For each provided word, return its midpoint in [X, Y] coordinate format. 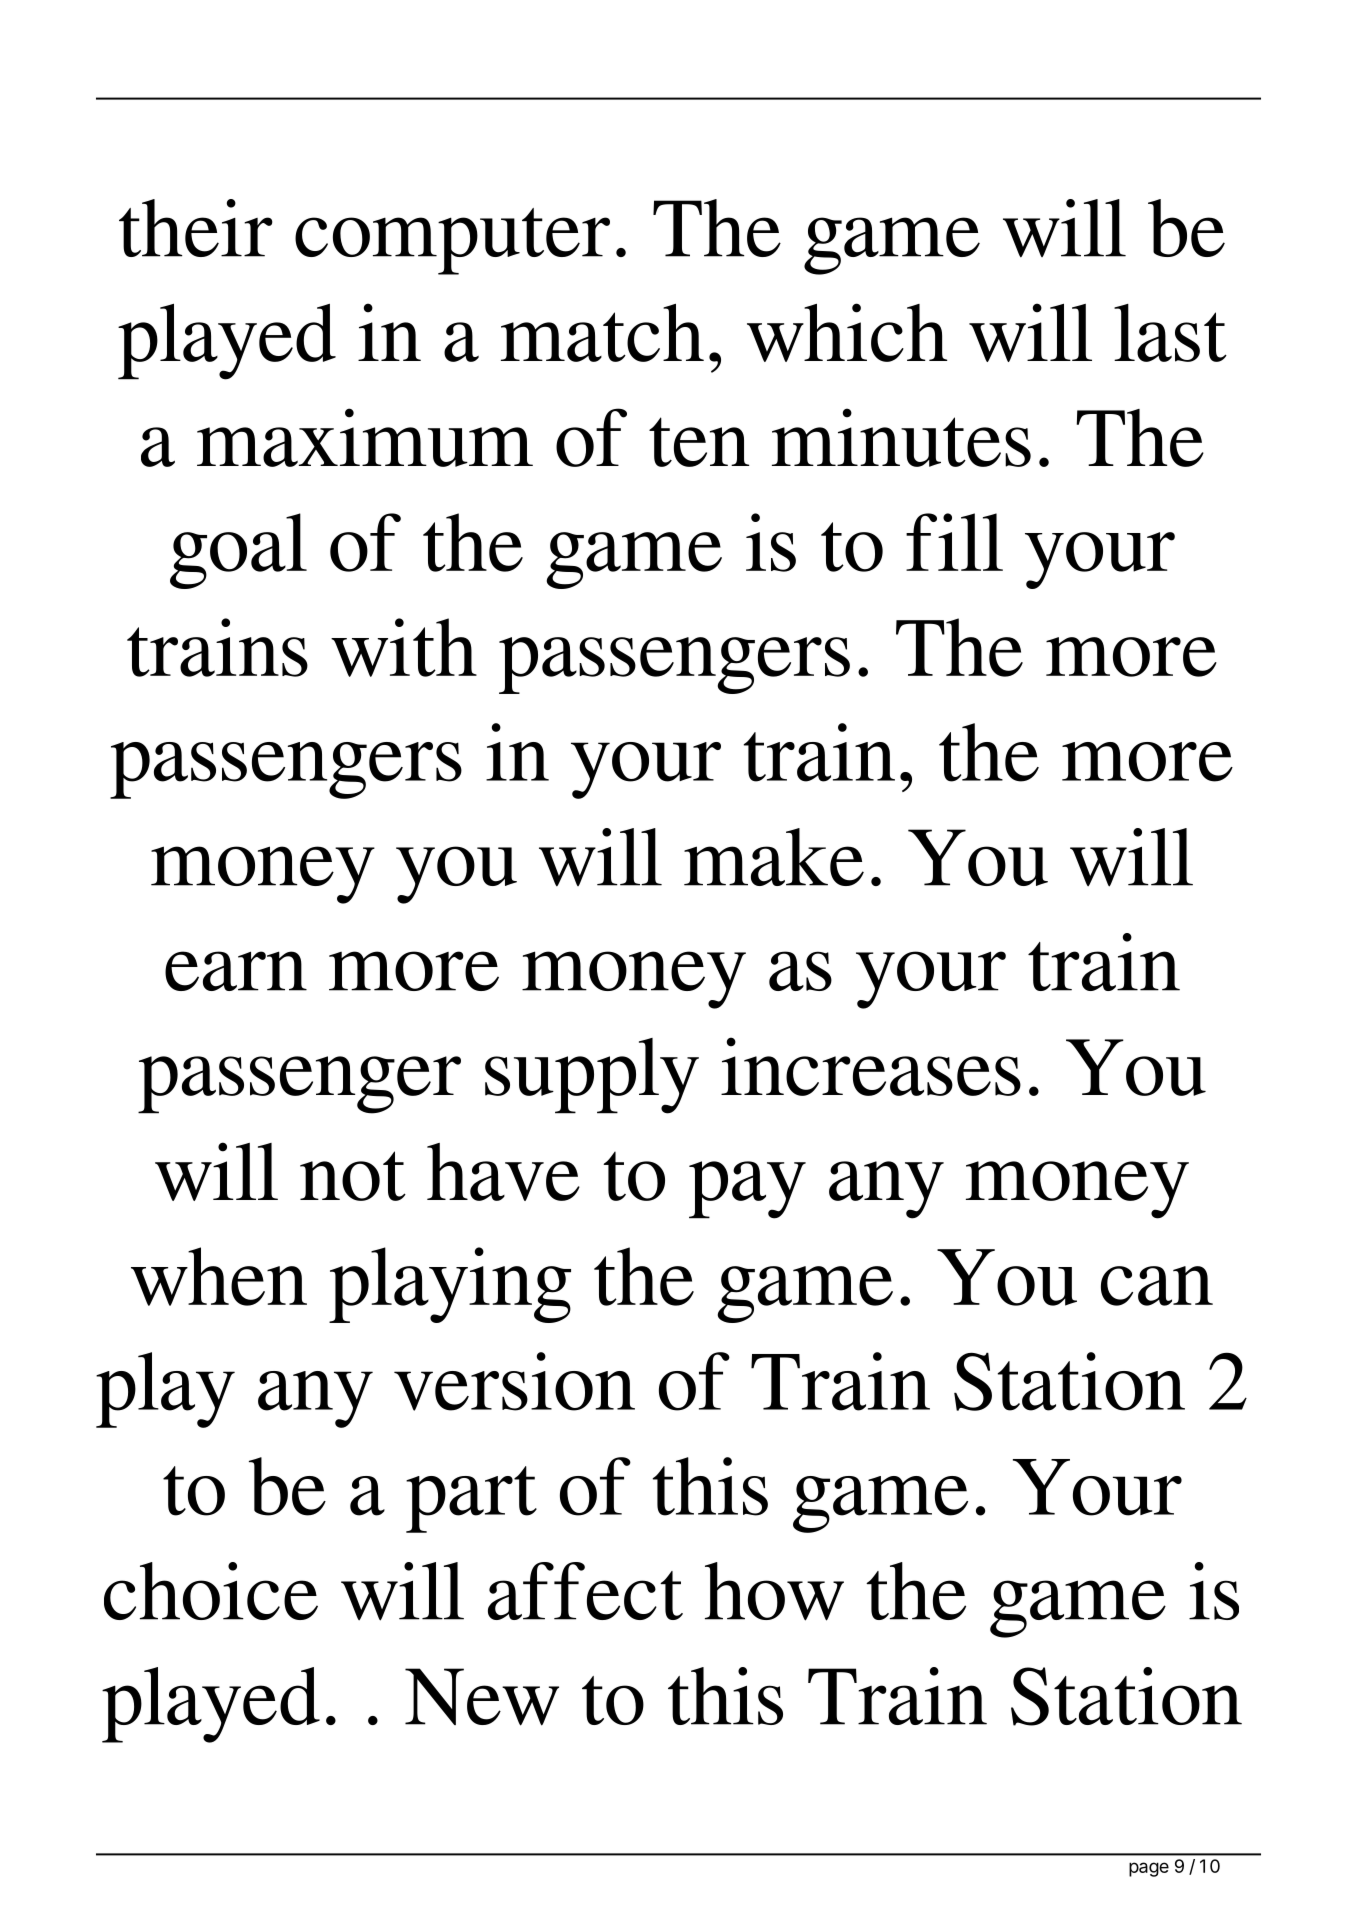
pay [747, 1190]
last [1170, 333]
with [404, 647]
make [774, 857]
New [482, 1697]
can [1157, 1286]
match [602, 333]
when [219, 1276]
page [1149, 1869]
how [774, 1591]
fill [954, 542]
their [196, 228]
